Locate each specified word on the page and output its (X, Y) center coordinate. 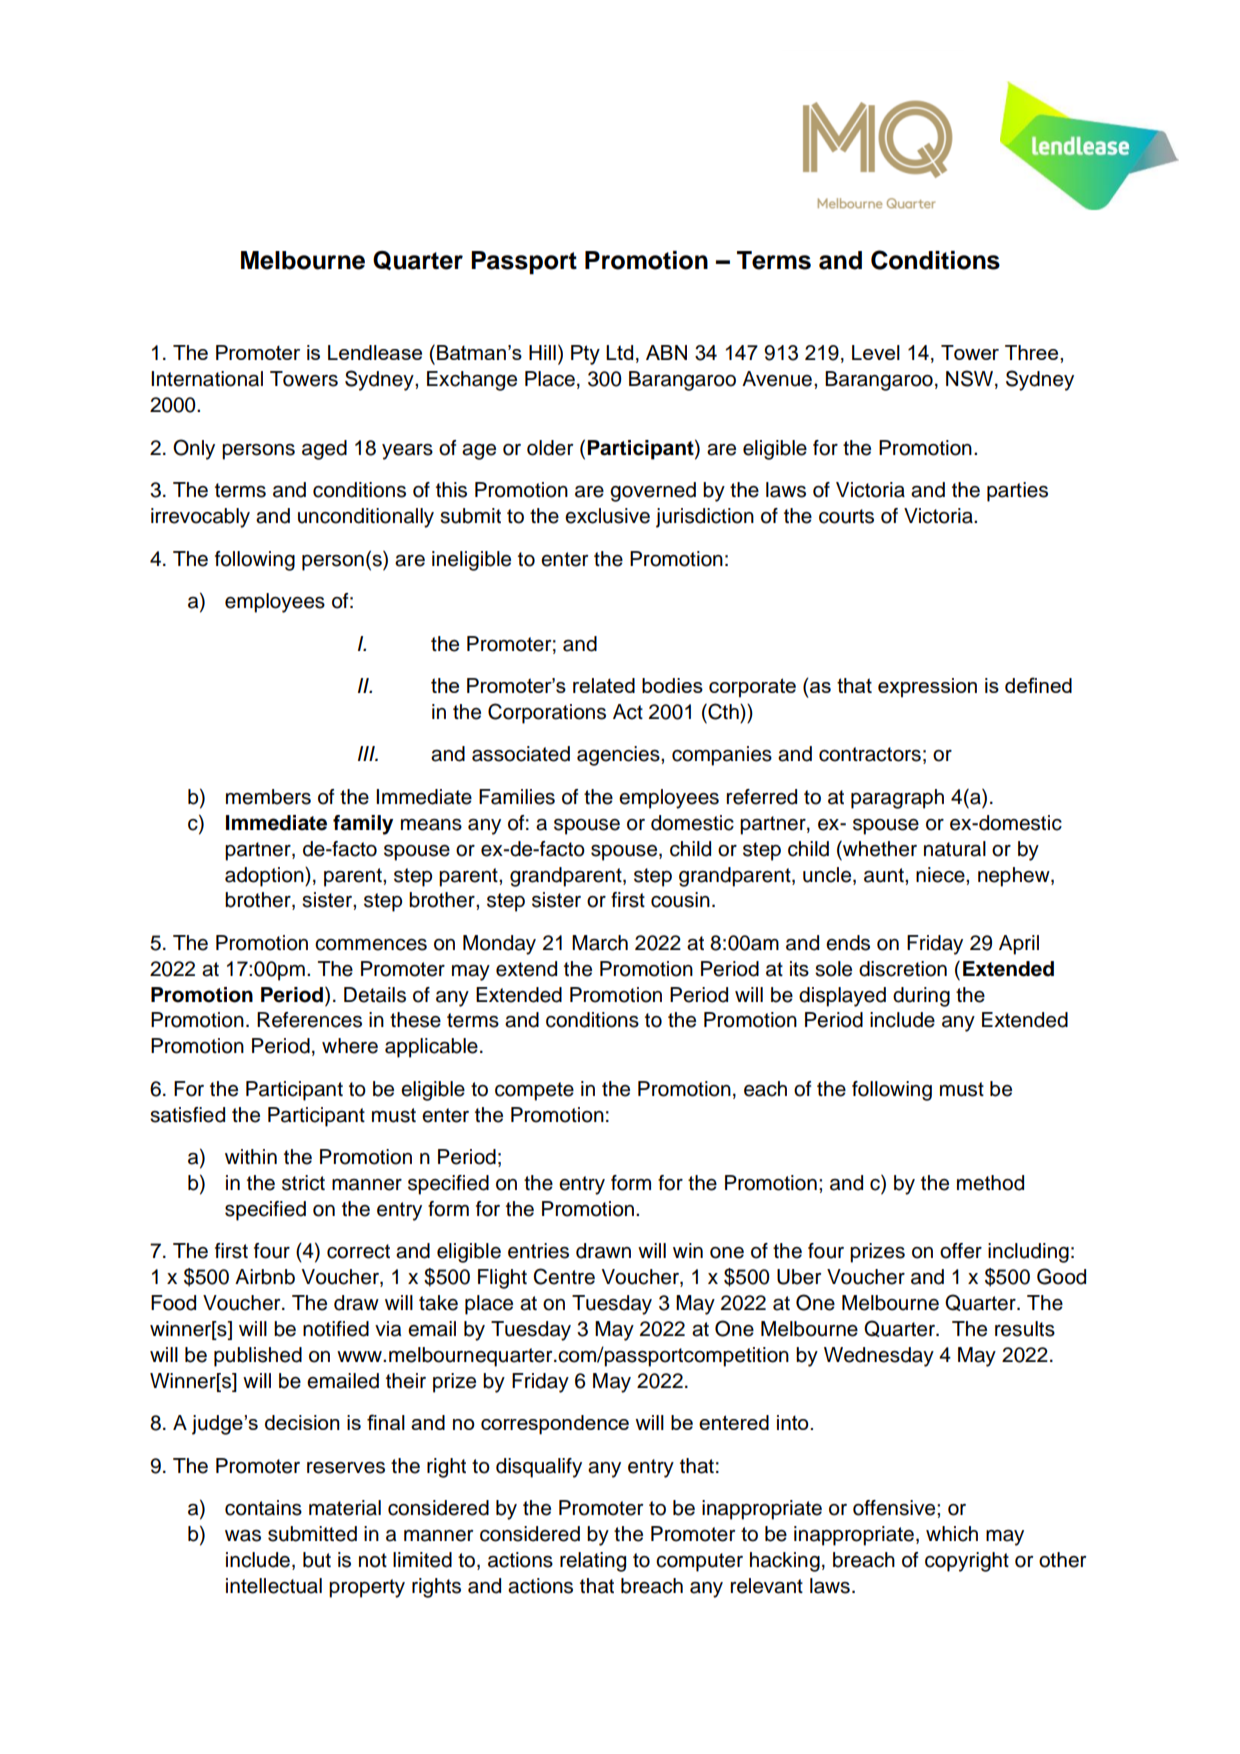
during (921, 997)
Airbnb (265, 1277)
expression (927, 688)
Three (1033, 352)
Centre (564, 1276)
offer (961, 1251)
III (367, 753)
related (604, 685)
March (600, 943)
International (207, 379)
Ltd (619, 352)
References (309, 1020)
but (317, 1560)
